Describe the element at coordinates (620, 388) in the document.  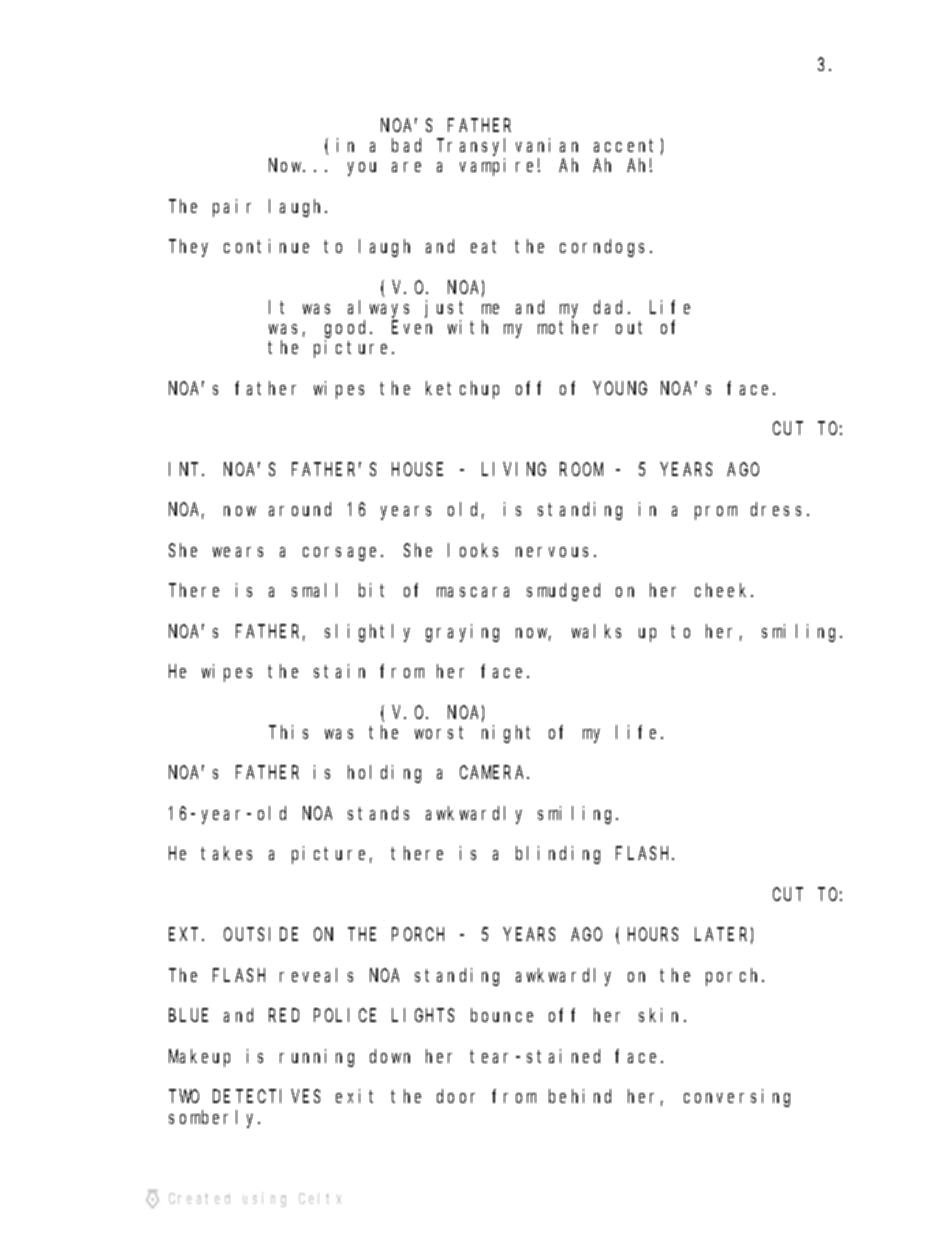
I see `YOUNG` at that location.
